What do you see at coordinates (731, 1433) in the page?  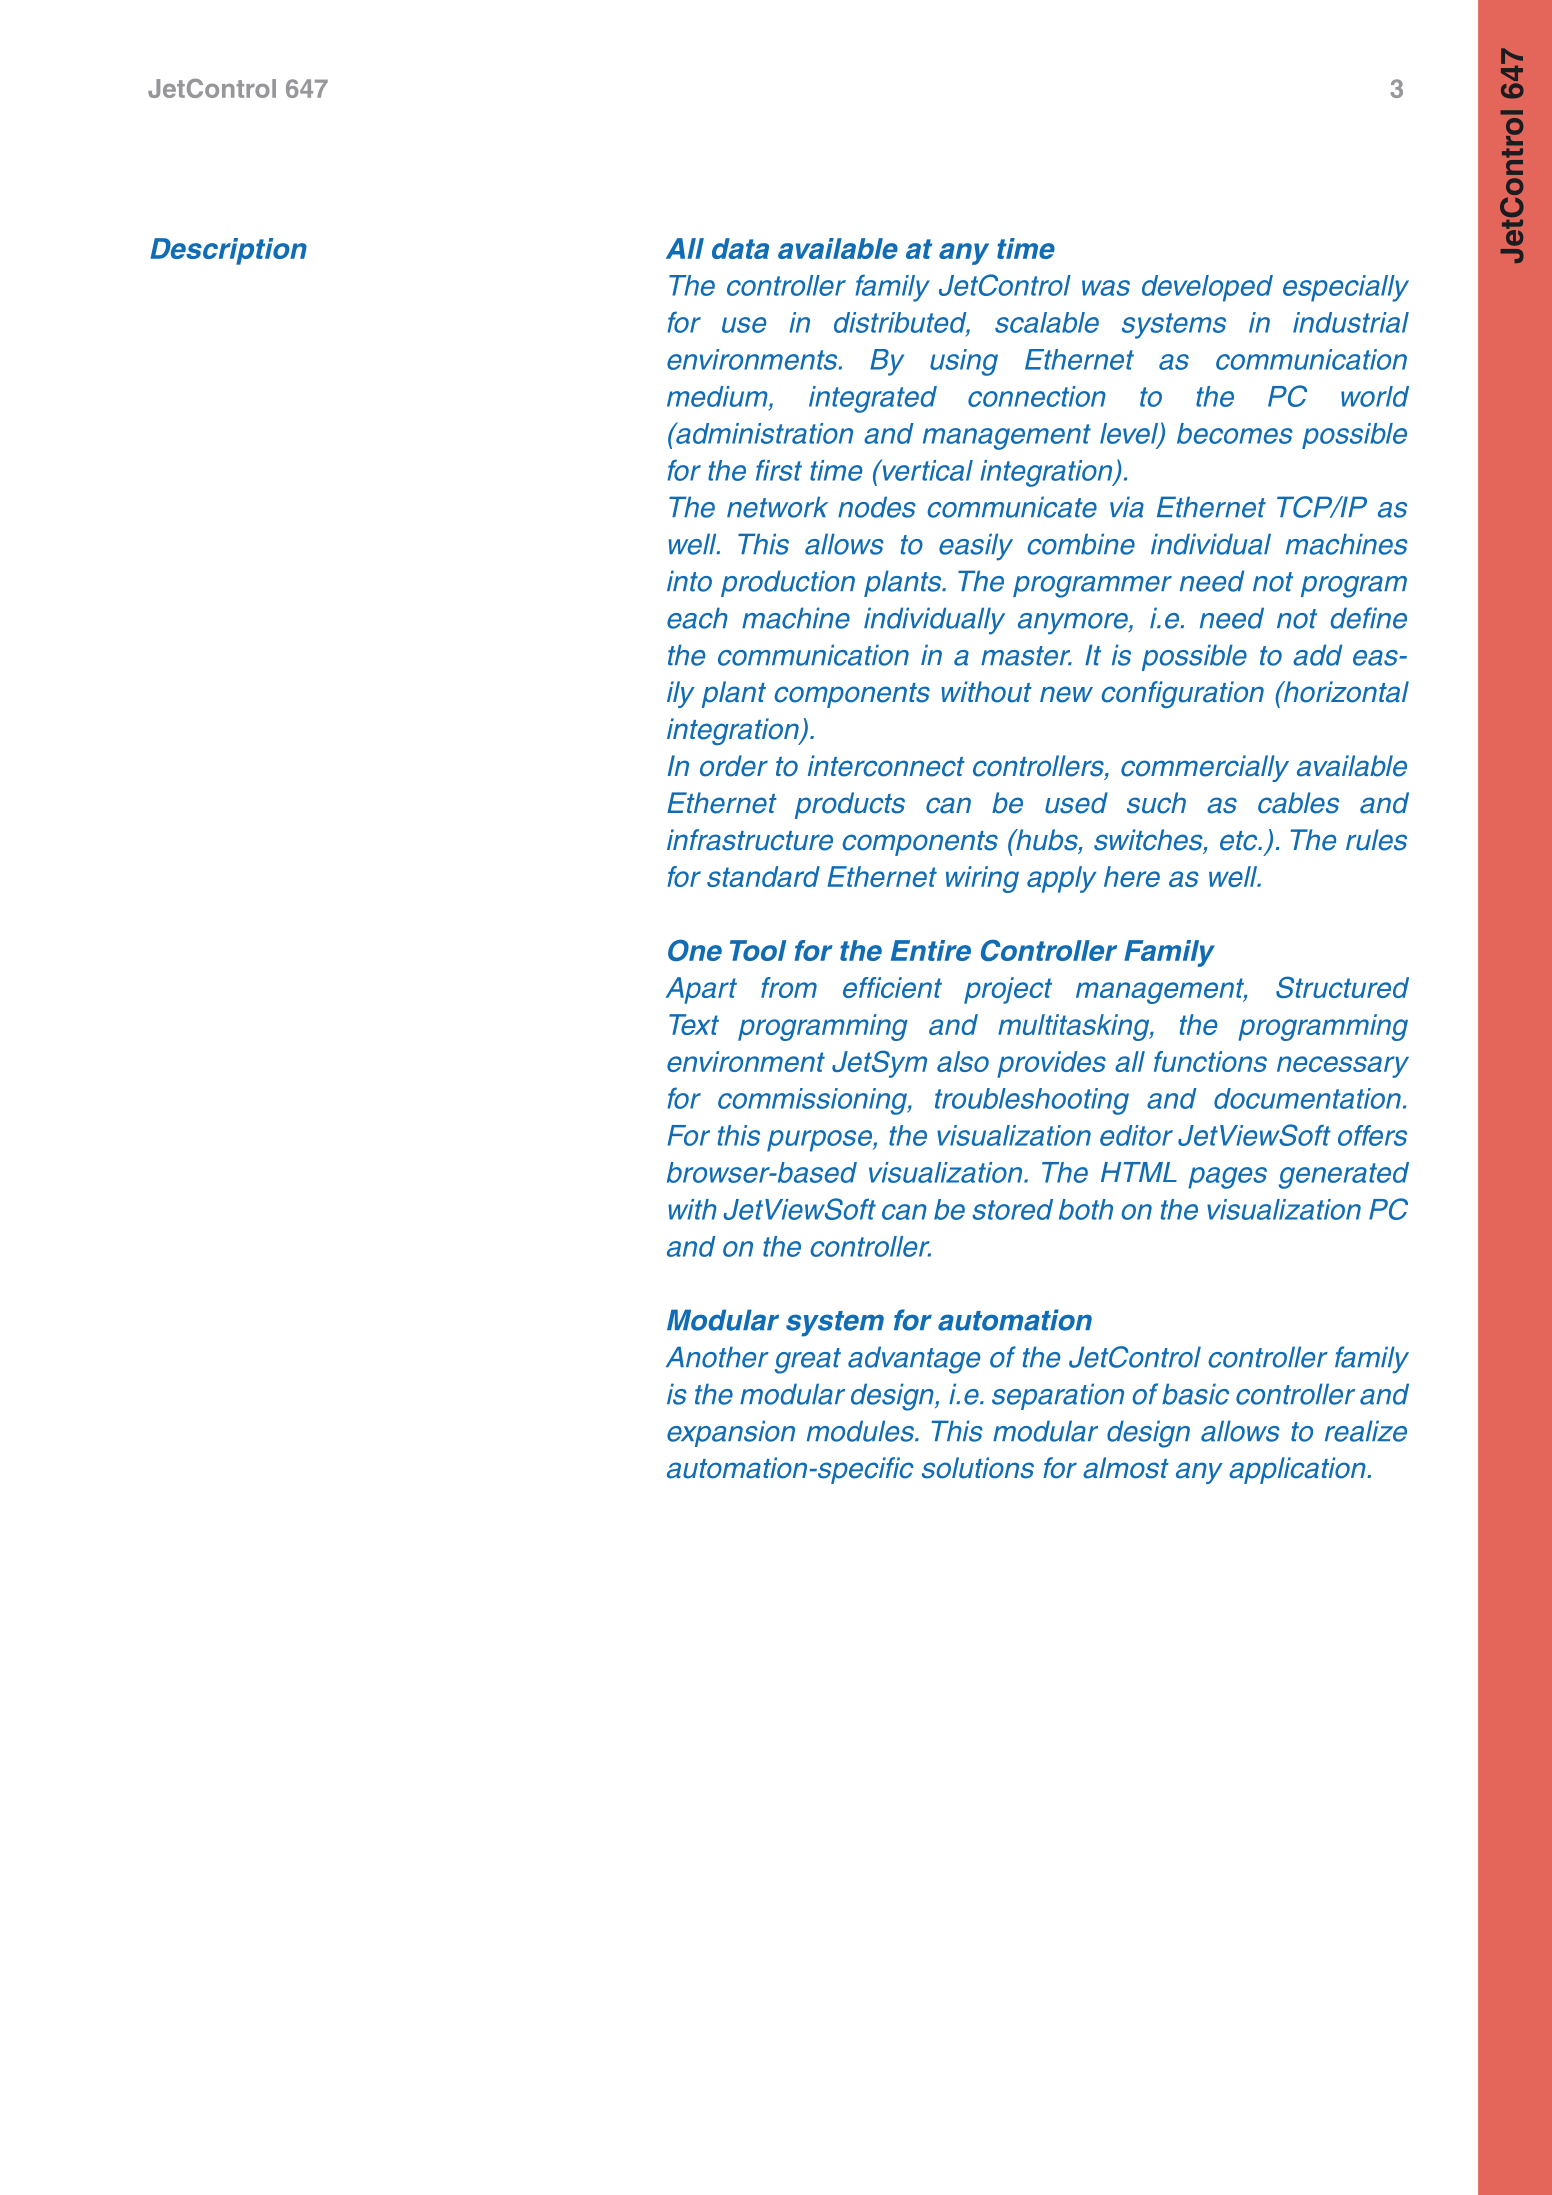 I see `expansion` at bounding box center [731, 1433].
